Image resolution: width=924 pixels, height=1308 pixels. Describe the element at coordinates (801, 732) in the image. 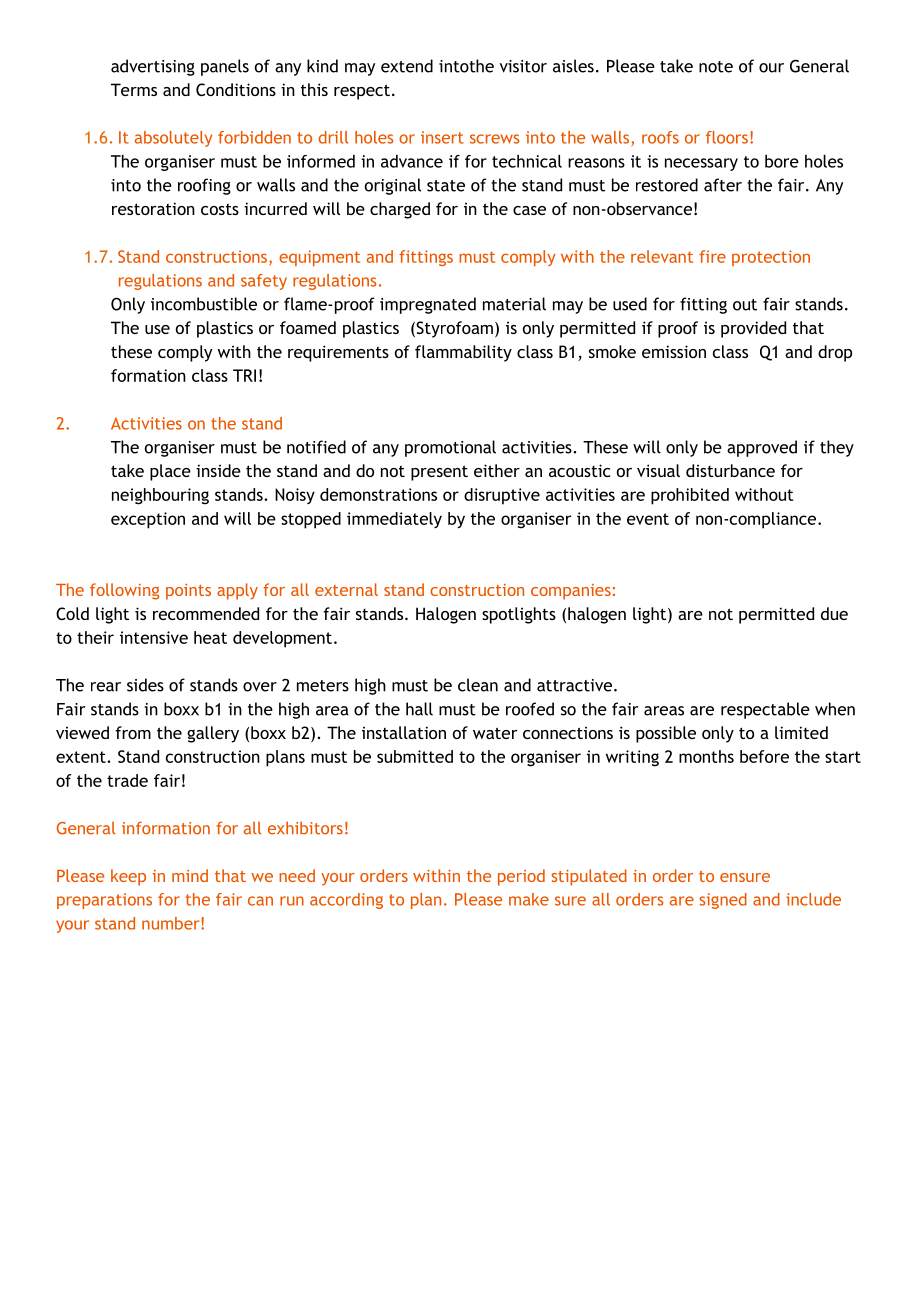

I see `limited` at that location.
